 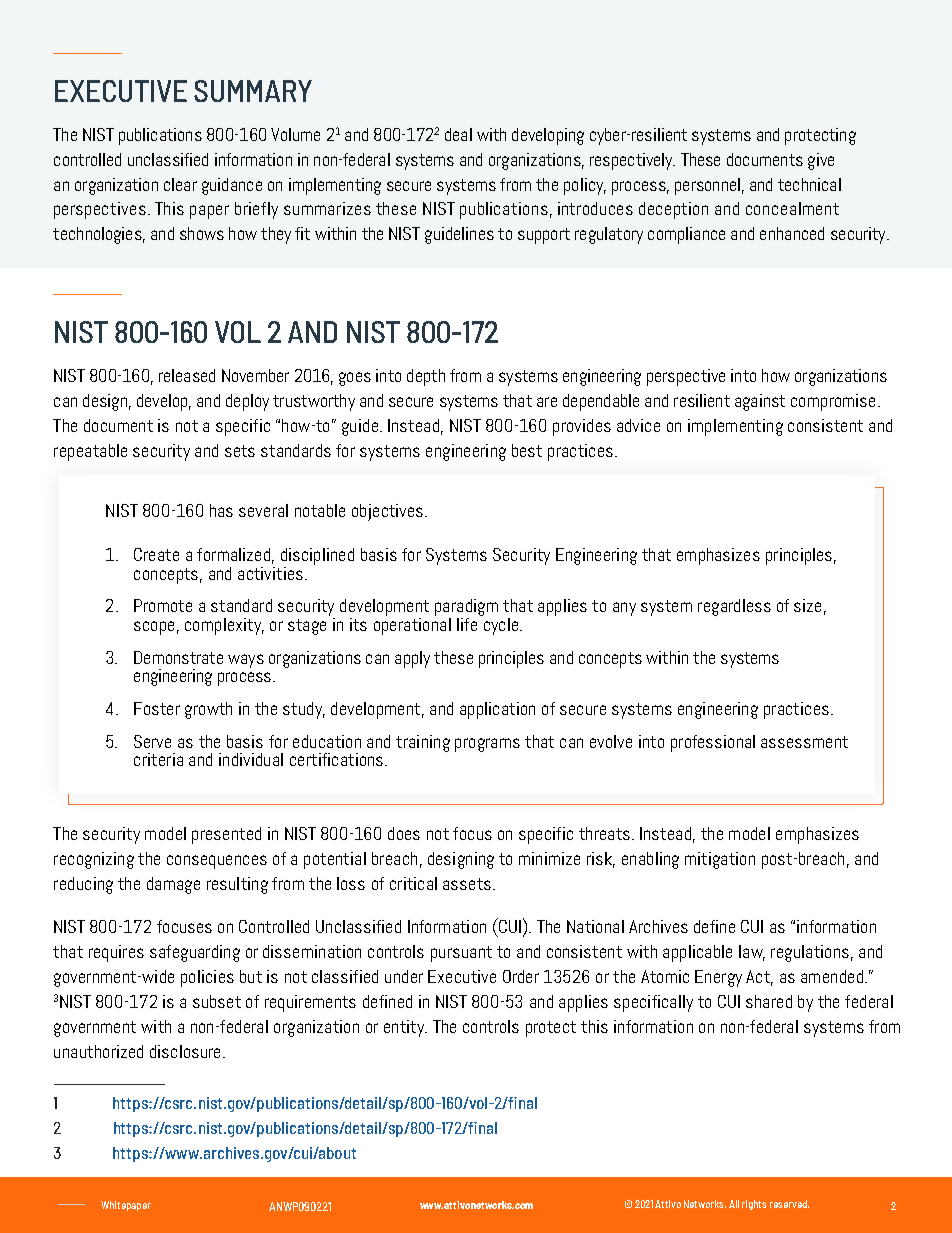 I want to click on released, so click(x=187, y=375).
